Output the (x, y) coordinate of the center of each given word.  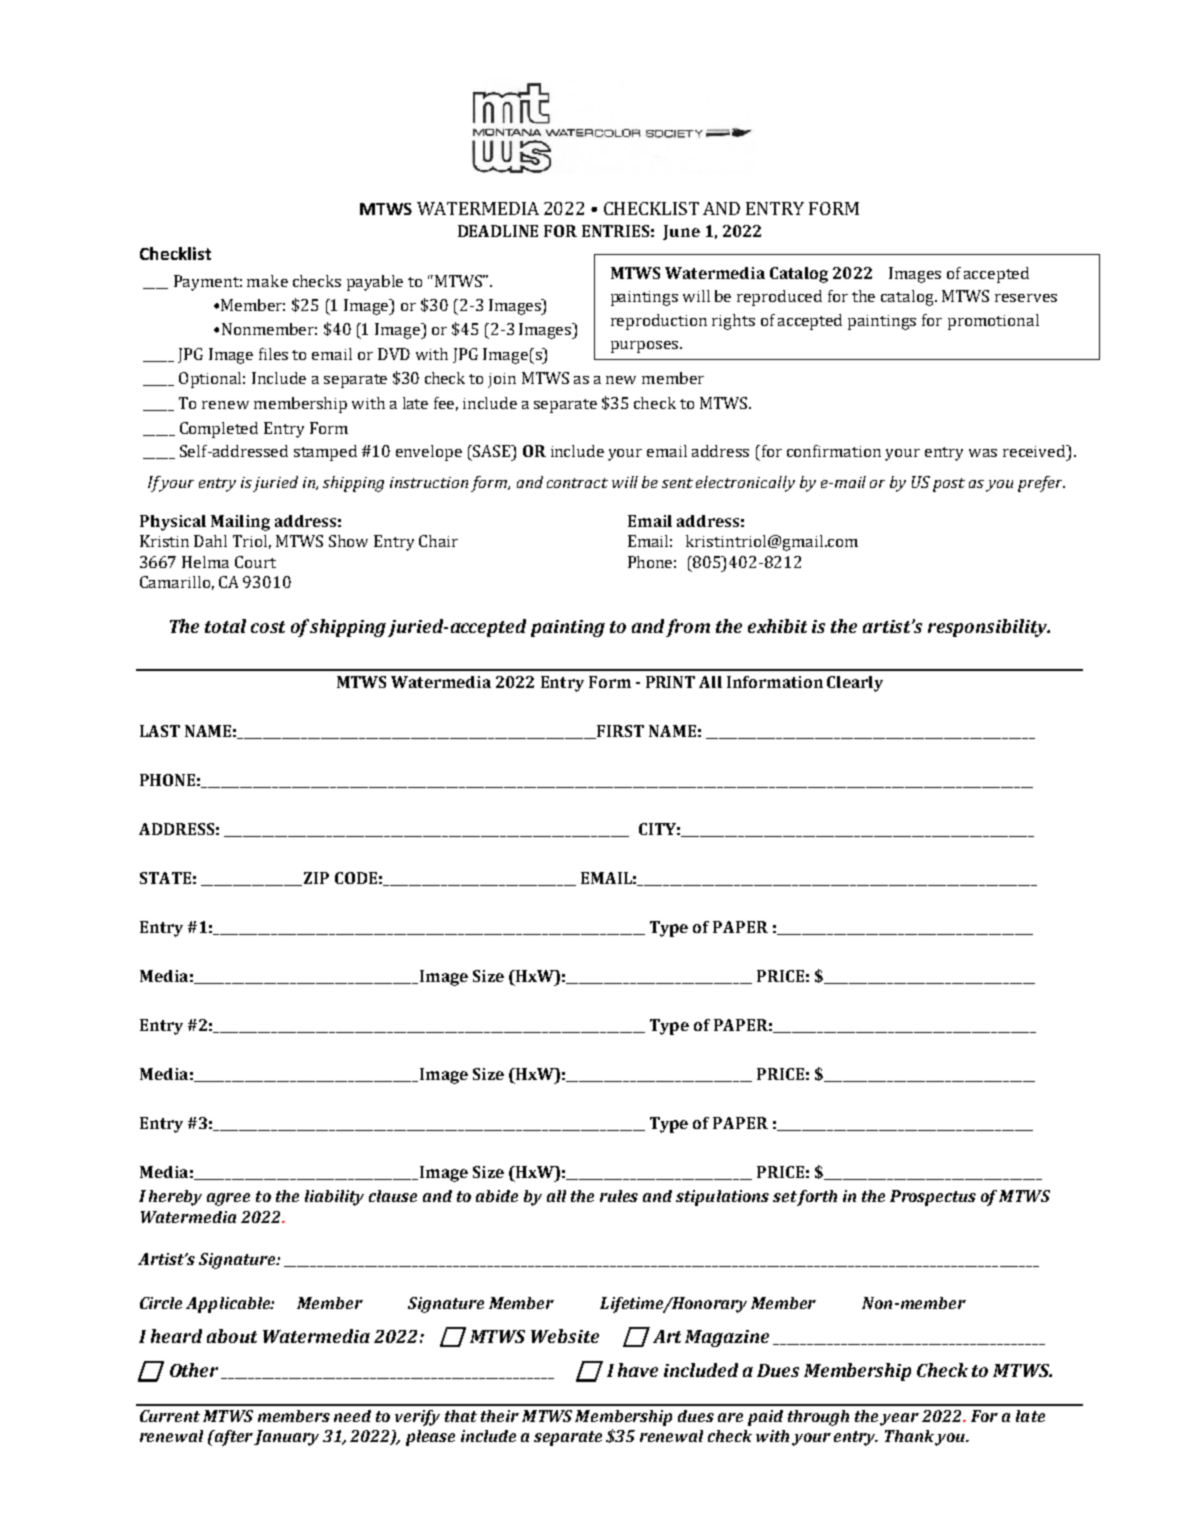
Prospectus (933, 1198)
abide (497, 1196)
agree (228, 1199)
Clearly (855, 684)
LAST (160, 731)
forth (817, 1198)
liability (334, 1198)
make (267, 281)
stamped (325, 453)
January (286, 1438)
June (681, 232)
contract (577, 483)
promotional (993, 322)
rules (619, 1196)
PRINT (670, 682)
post (949, 485)
